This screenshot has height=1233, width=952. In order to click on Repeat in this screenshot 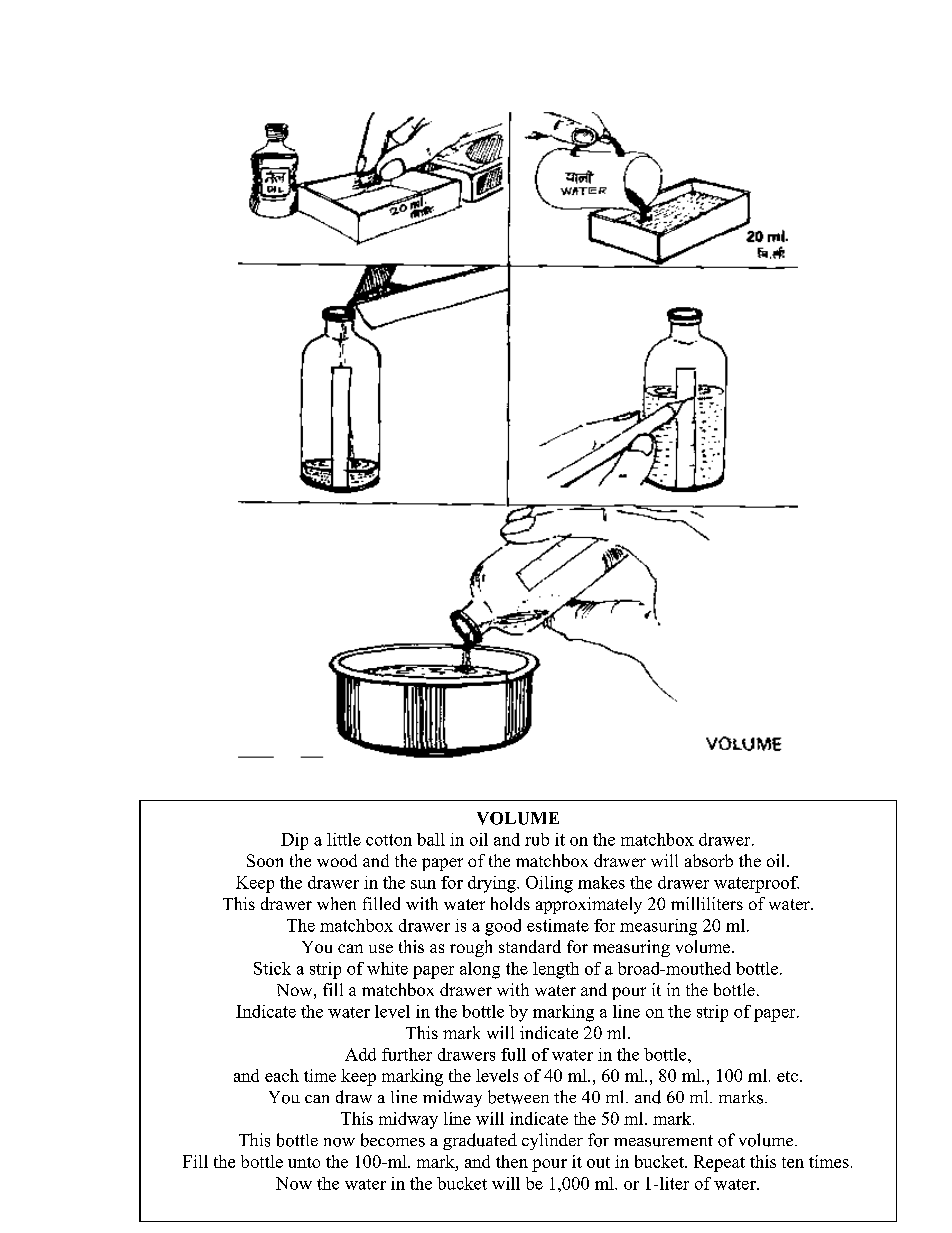, I will do `click(719, 1163)`.
